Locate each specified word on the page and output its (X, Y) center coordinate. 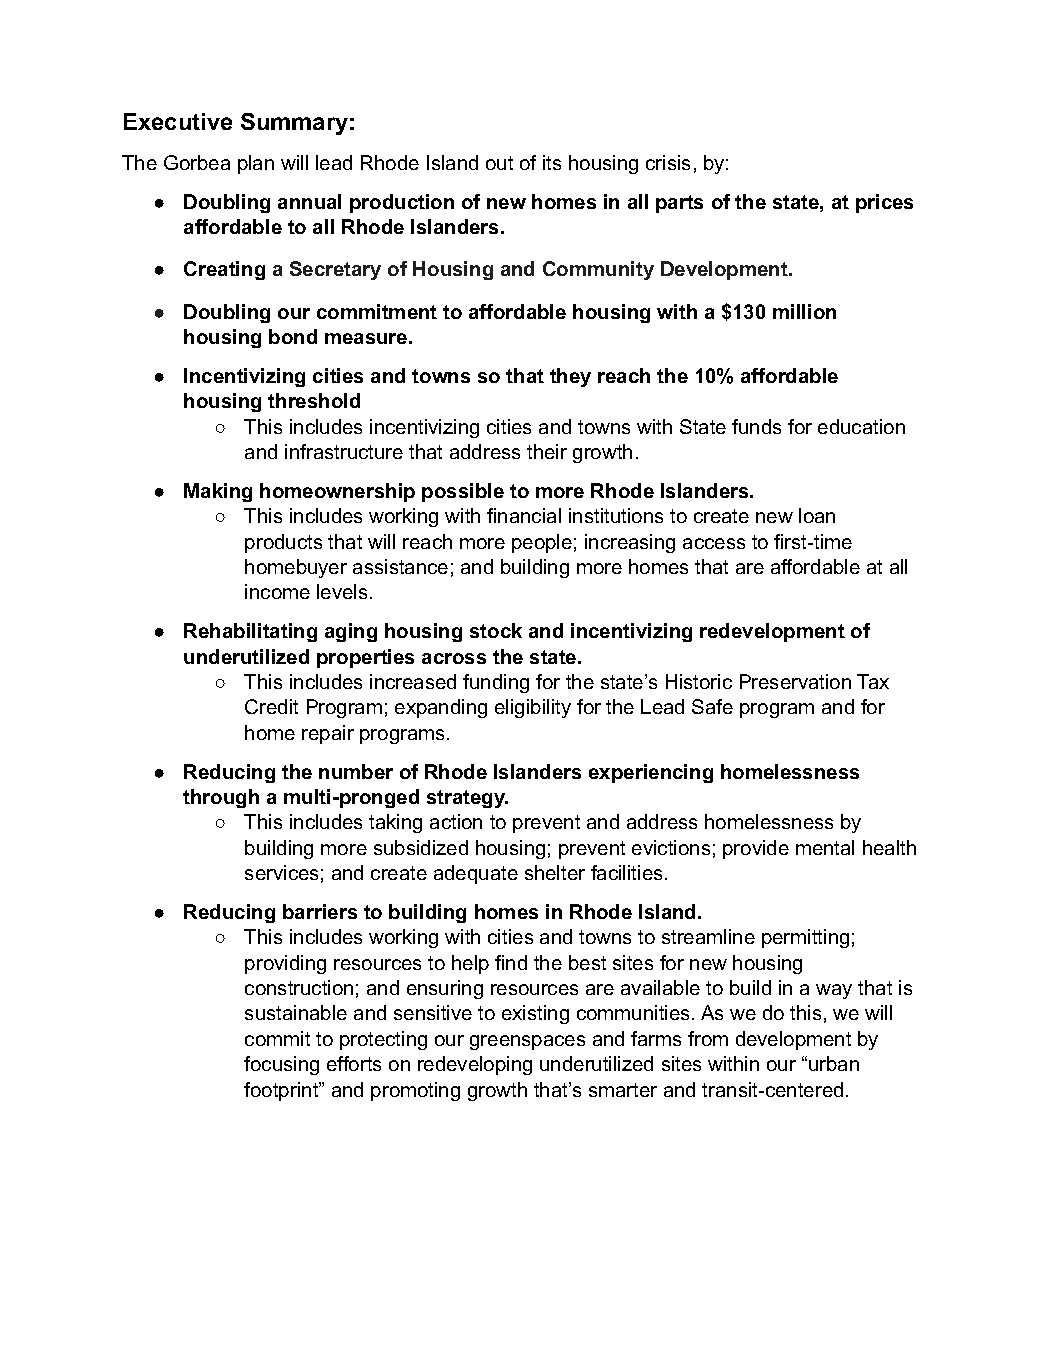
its (552, 162)
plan (256, 164)
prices (884, 203)
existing (535, 1014)
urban (834, 1063)
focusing (281, 1065)
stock (496, 630)
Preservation (795, 681)
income (277, 591)
